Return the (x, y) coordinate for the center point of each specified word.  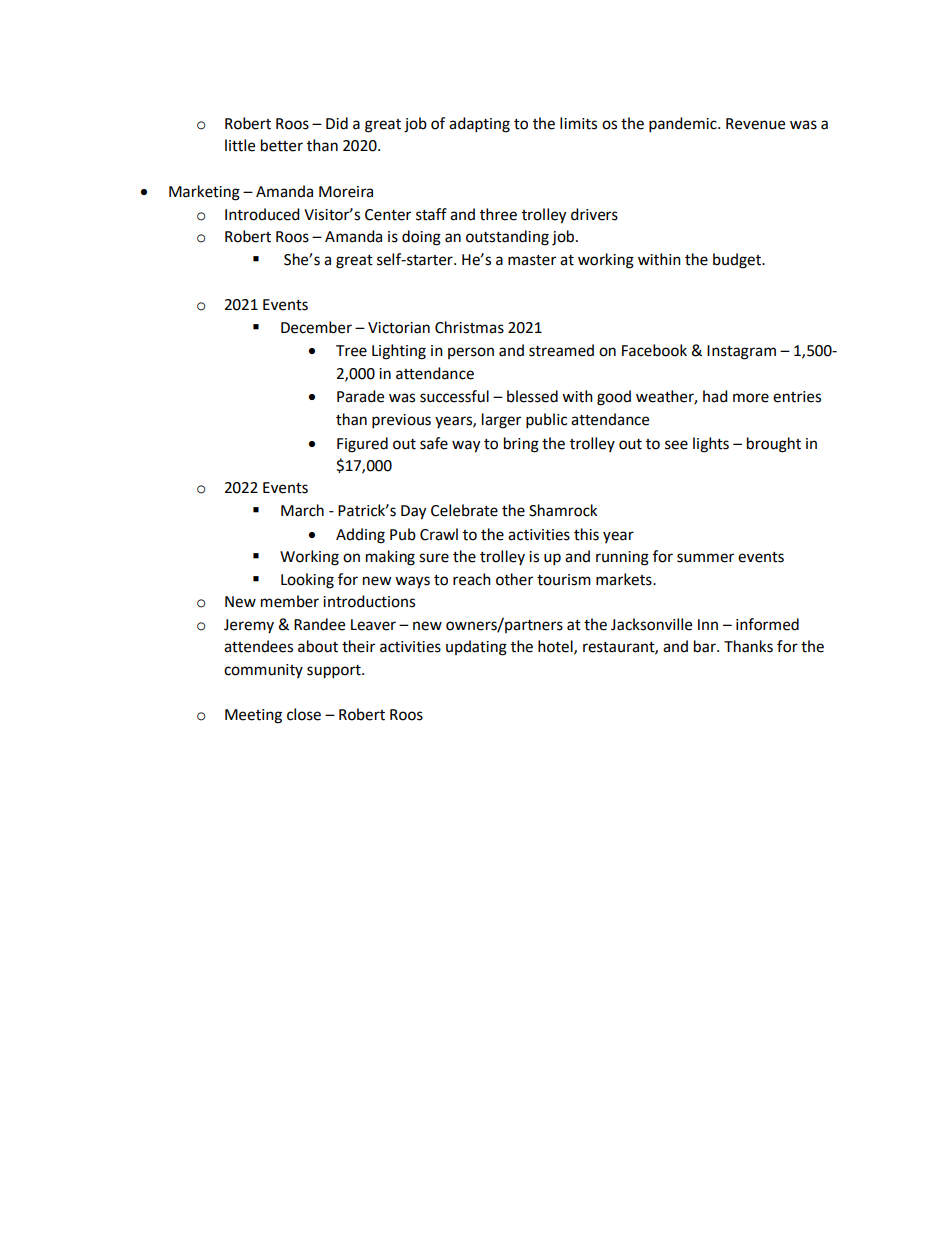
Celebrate (464, 510)
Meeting (253, 716)
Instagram (741, 352)
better (282, 145)
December (316, 327)
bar (706, 646)
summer (705, 558)
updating (476, 648)
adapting (479, 125)
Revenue (755, 124)
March (302, 510)
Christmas (469, 327)
